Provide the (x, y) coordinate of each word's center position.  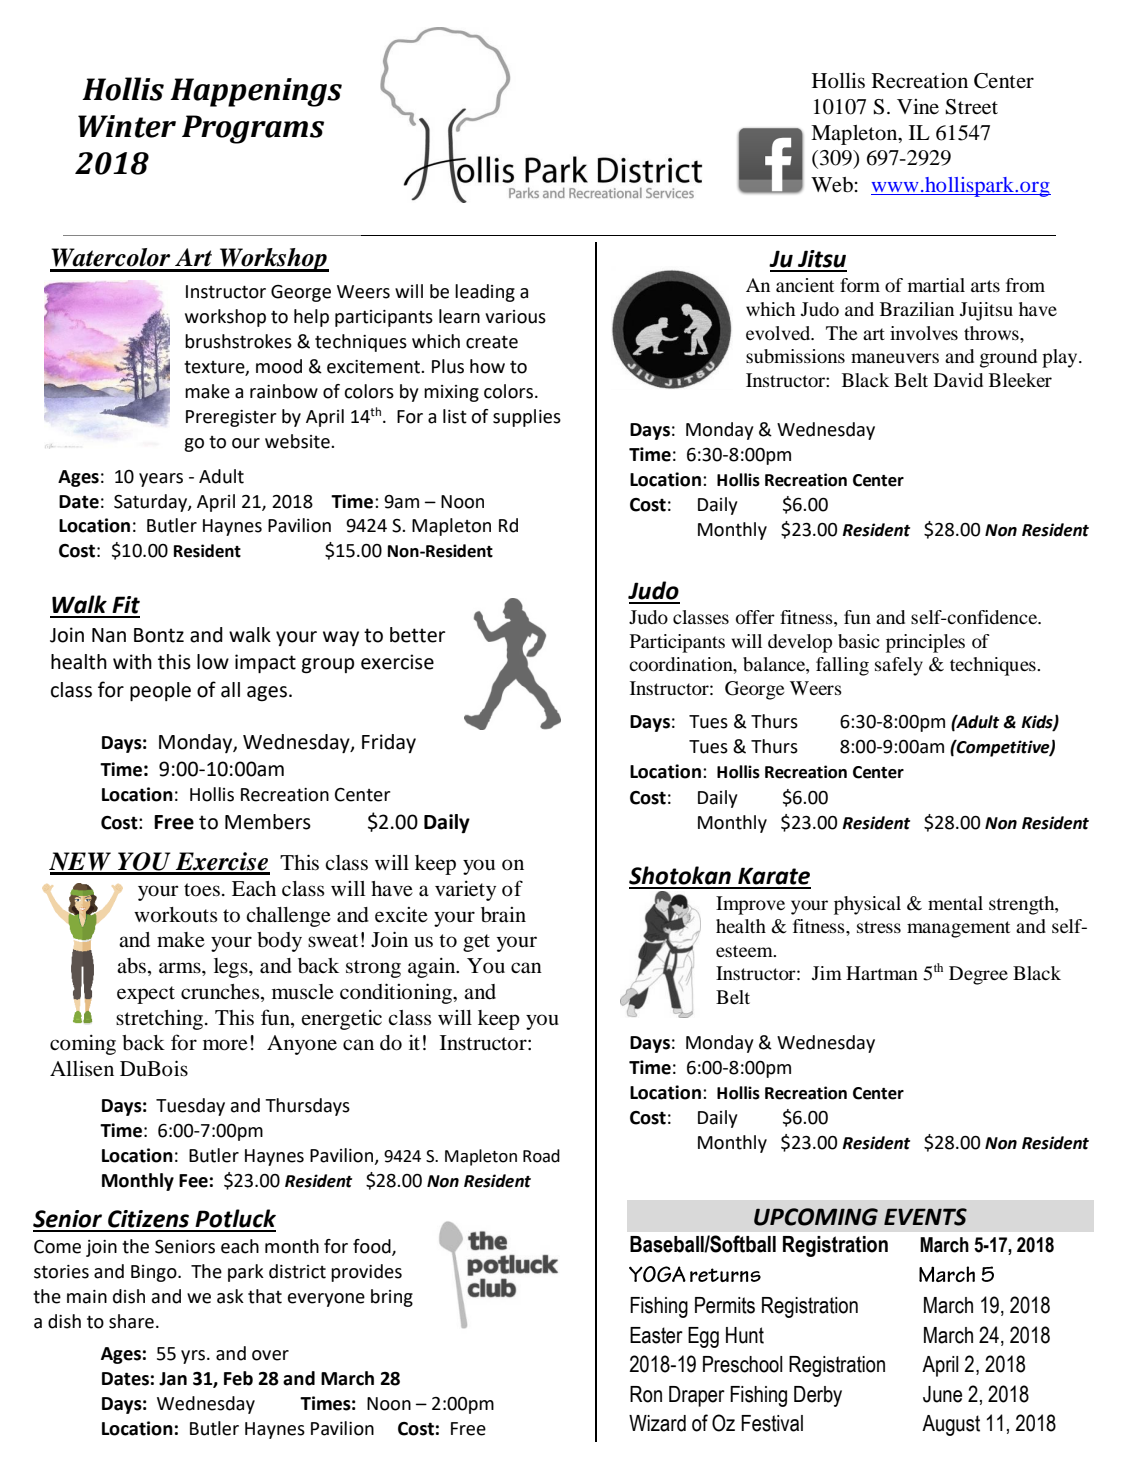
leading (485, 293)
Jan (173, 1379)
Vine (918, 106)
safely (899, 666)
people (160, 691)
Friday (389, 743)
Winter (127, 126)
